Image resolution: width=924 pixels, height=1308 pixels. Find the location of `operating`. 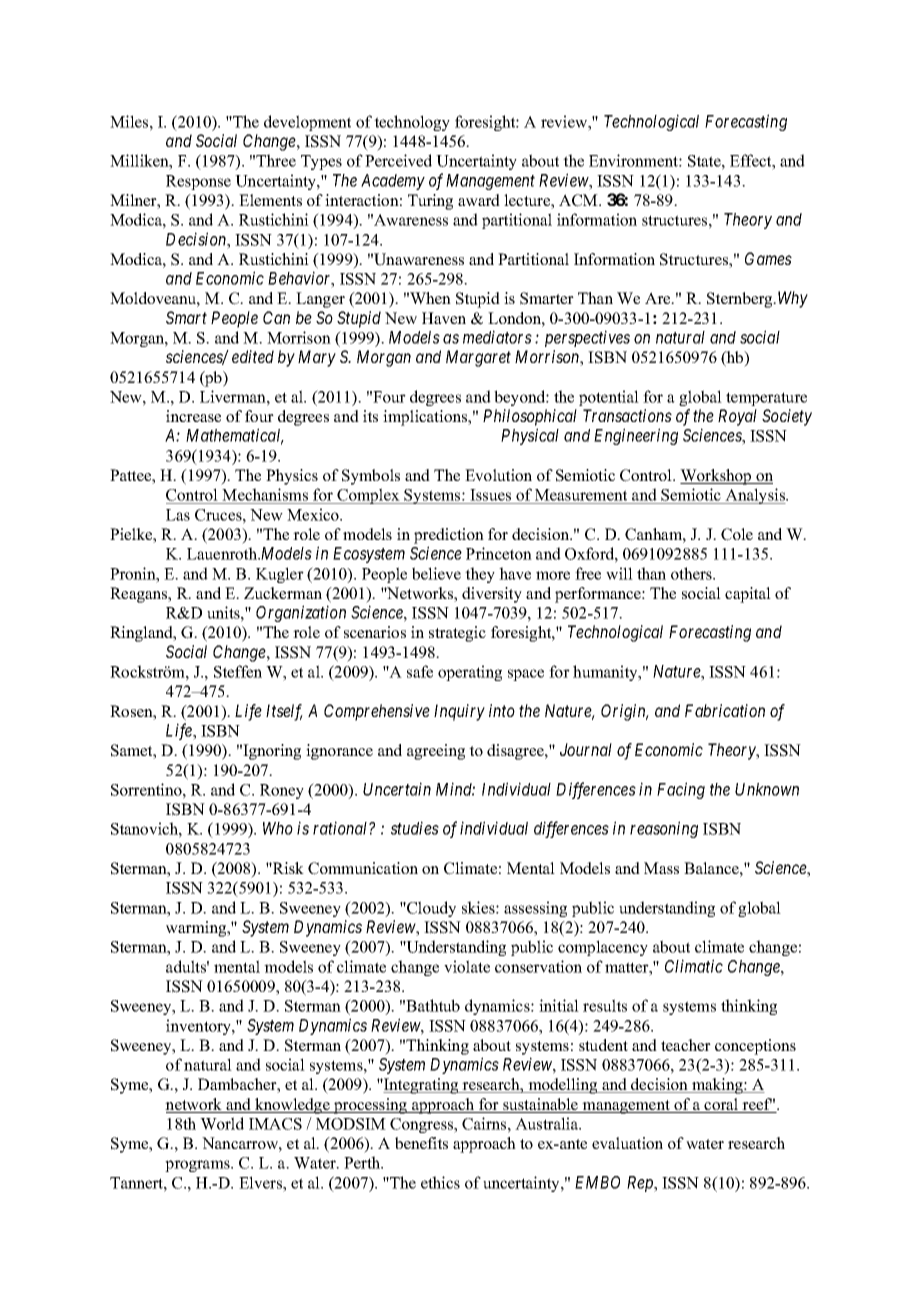

operating is located at coordinates (470, 673).
